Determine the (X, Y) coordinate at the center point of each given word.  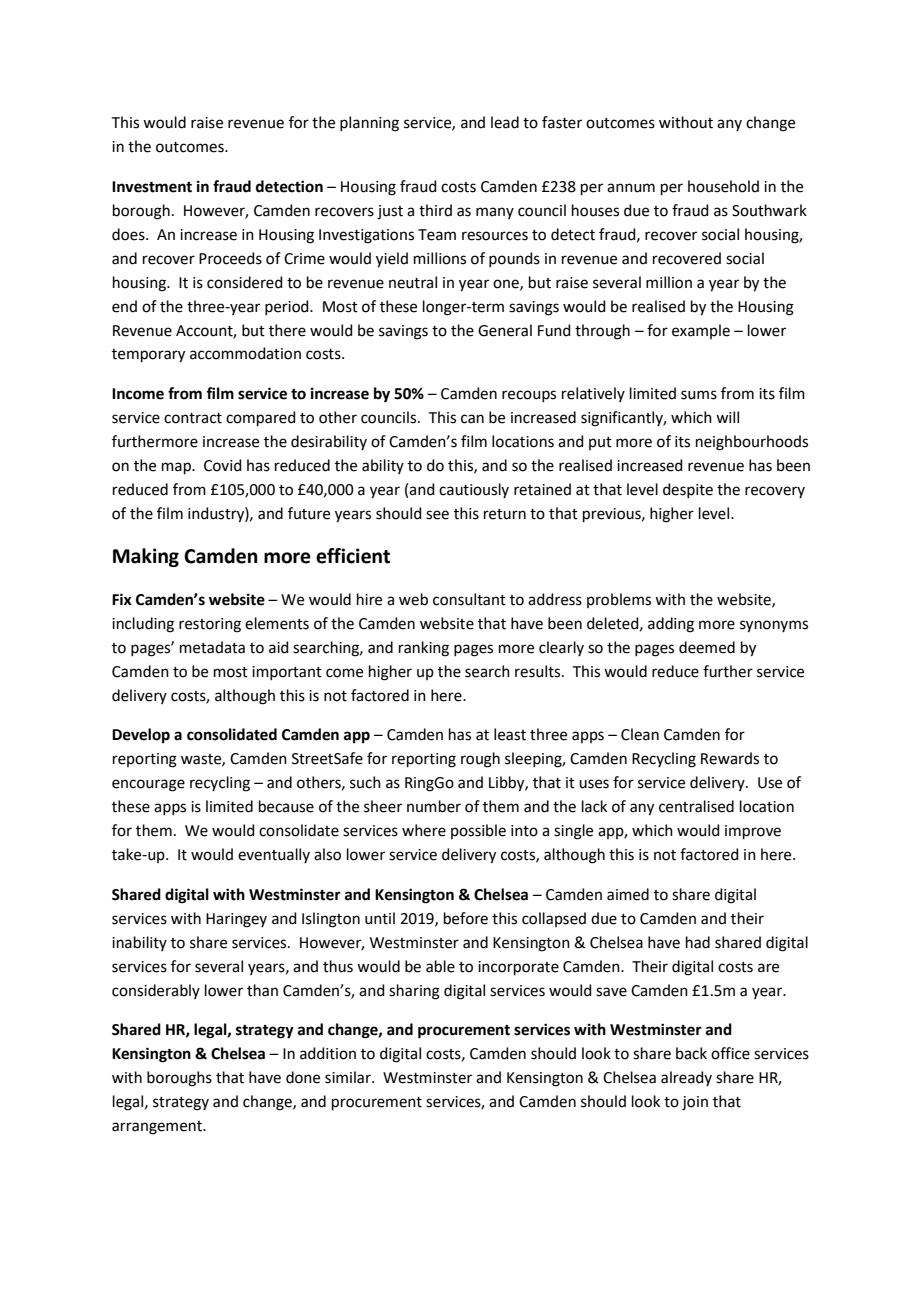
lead (505, 122)
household (723, 186)
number (434, 806)
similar (349, 1077)
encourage (148, 785)
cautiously (474, 490)
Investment (152, 187)
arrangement (158, 1128)
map (177, 468)
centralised (696, 806)
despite (688, 490)
